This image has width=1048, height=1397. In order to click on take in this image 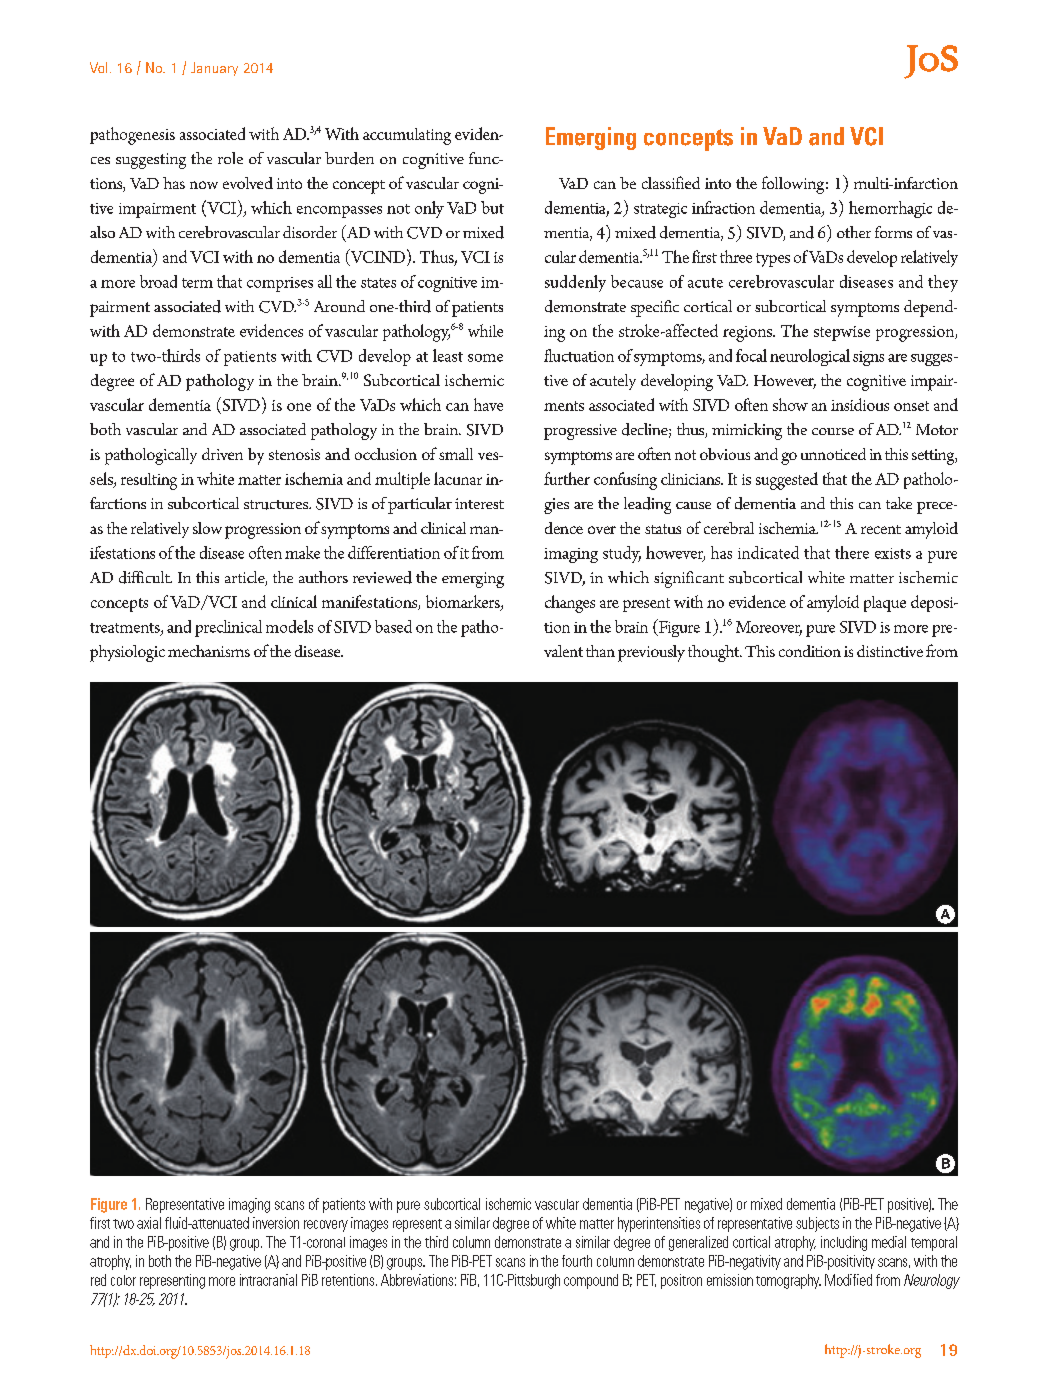, I will do `click(899, 503)`.
